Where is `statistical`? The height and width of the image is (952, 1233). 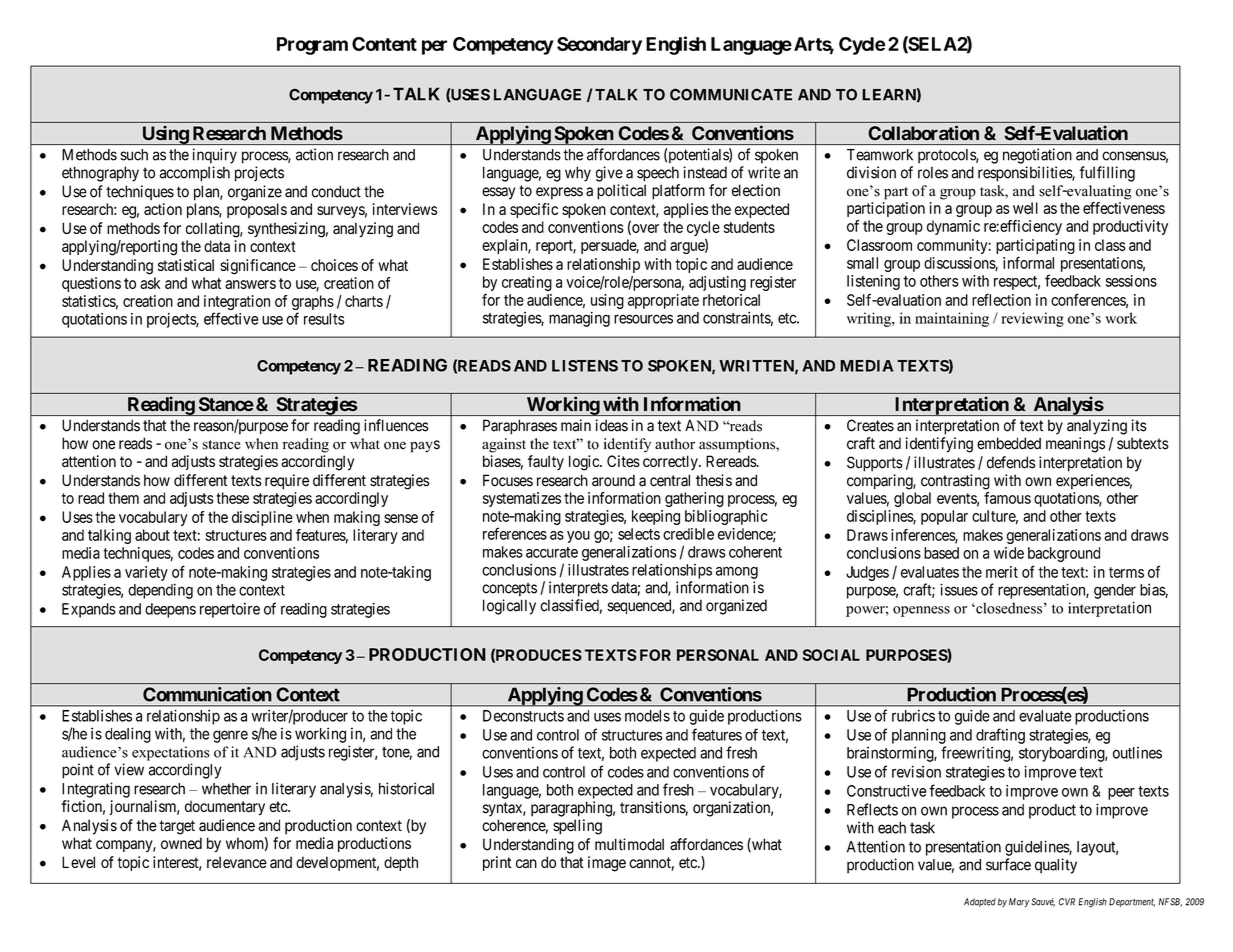
statistical is located at coordinates (186, 265).
